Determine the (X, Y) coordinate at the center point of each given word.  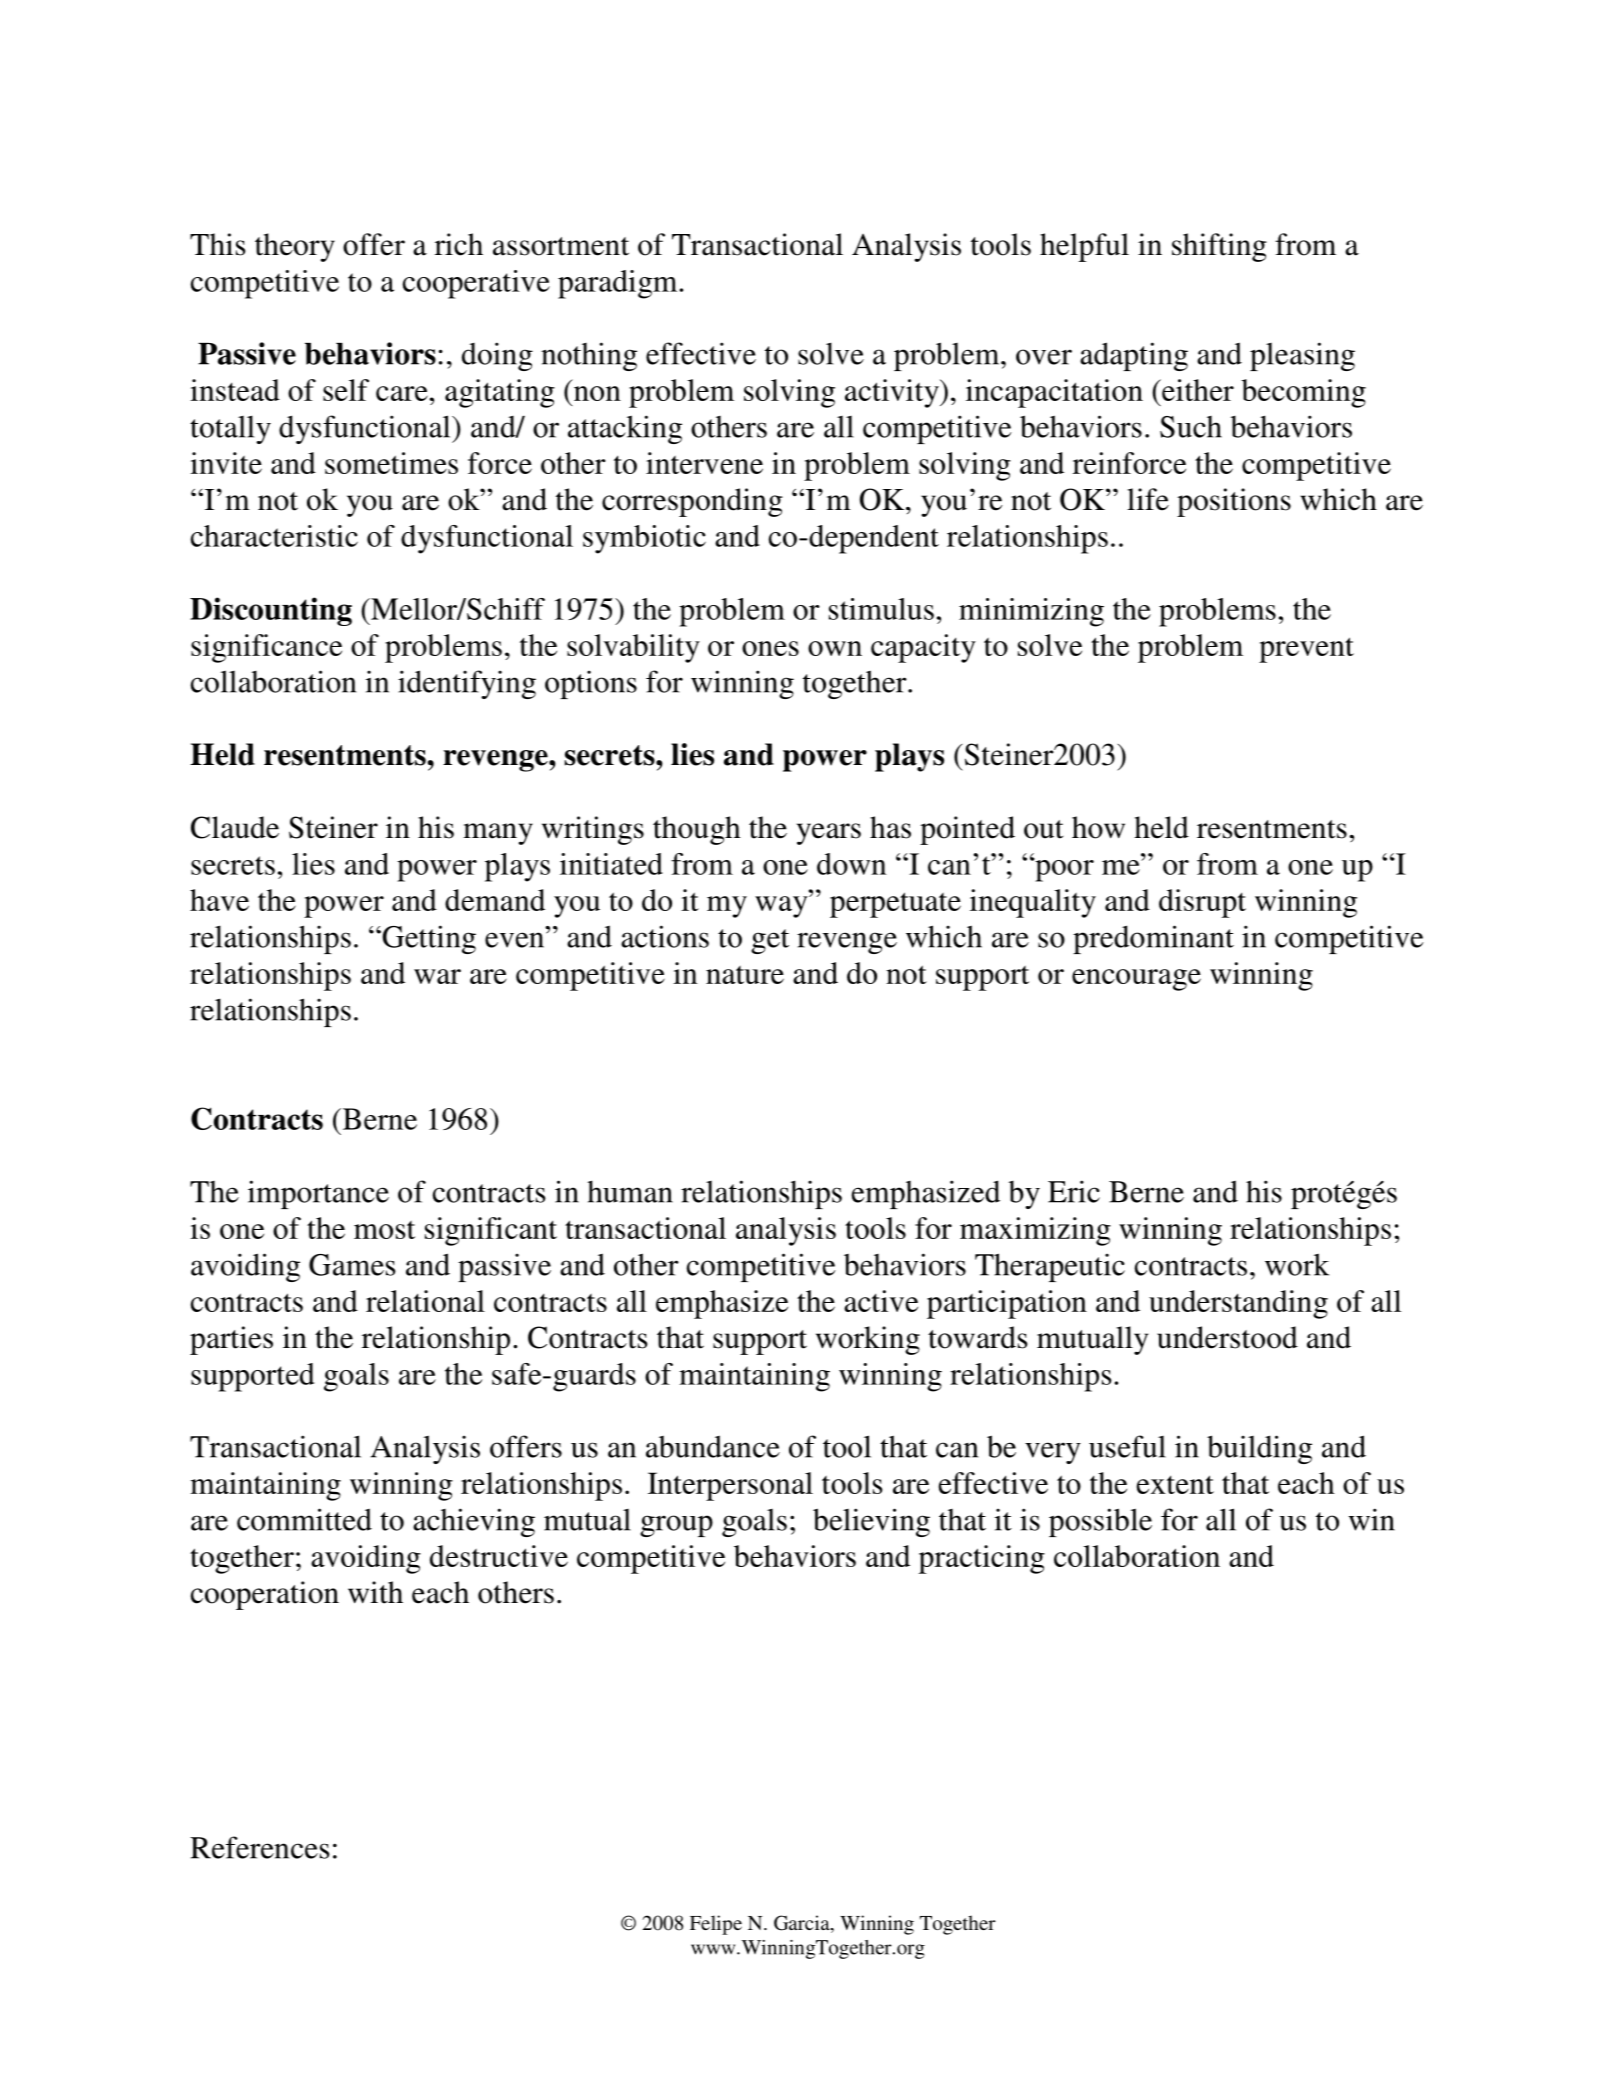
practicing (981, 1559)
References (260, 1847)
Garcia (803, 1924)
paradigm (619, 284)
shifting (1219, 247)
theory (295, 247)
